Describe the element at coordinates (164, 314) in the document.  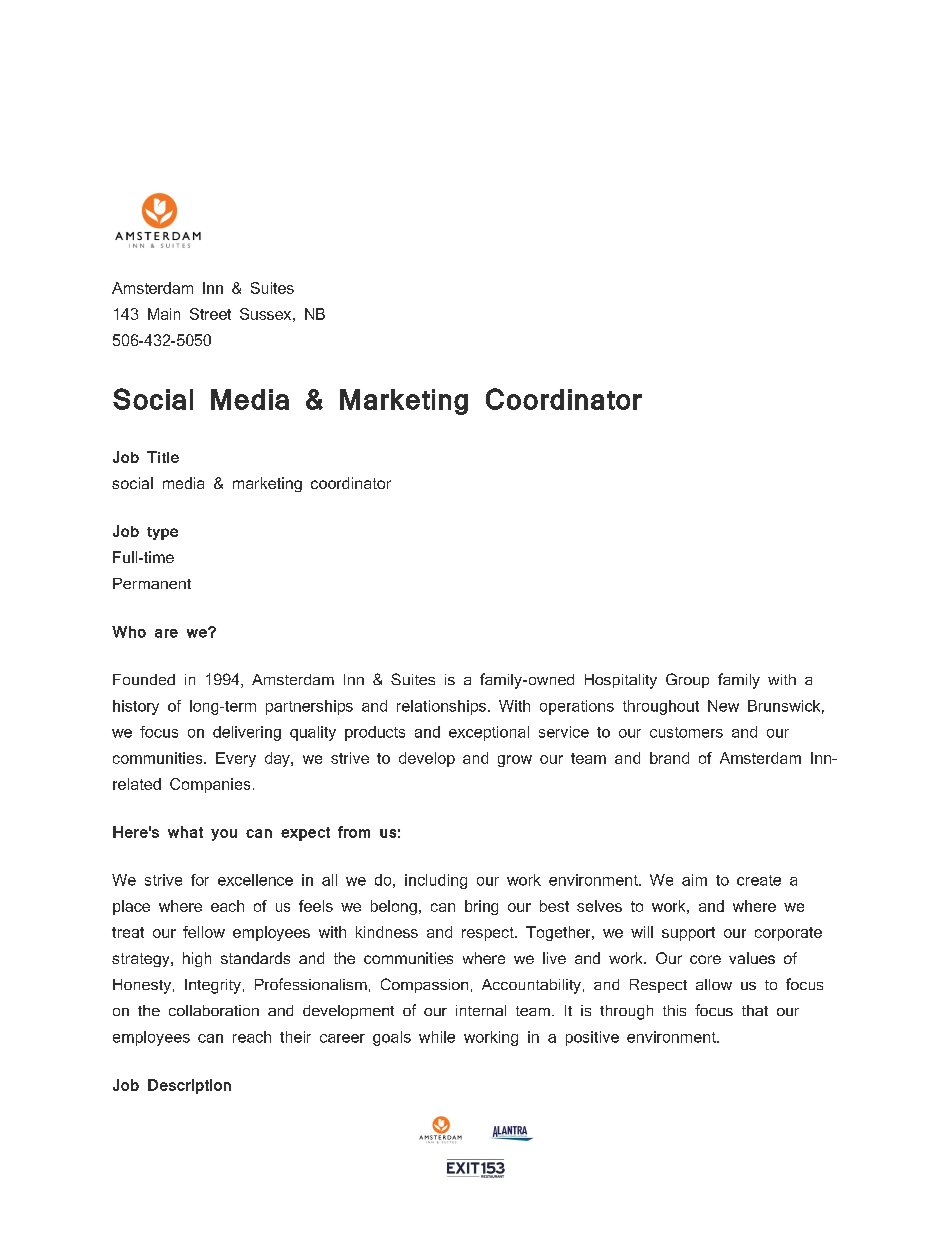
I see `Main` at that location.
